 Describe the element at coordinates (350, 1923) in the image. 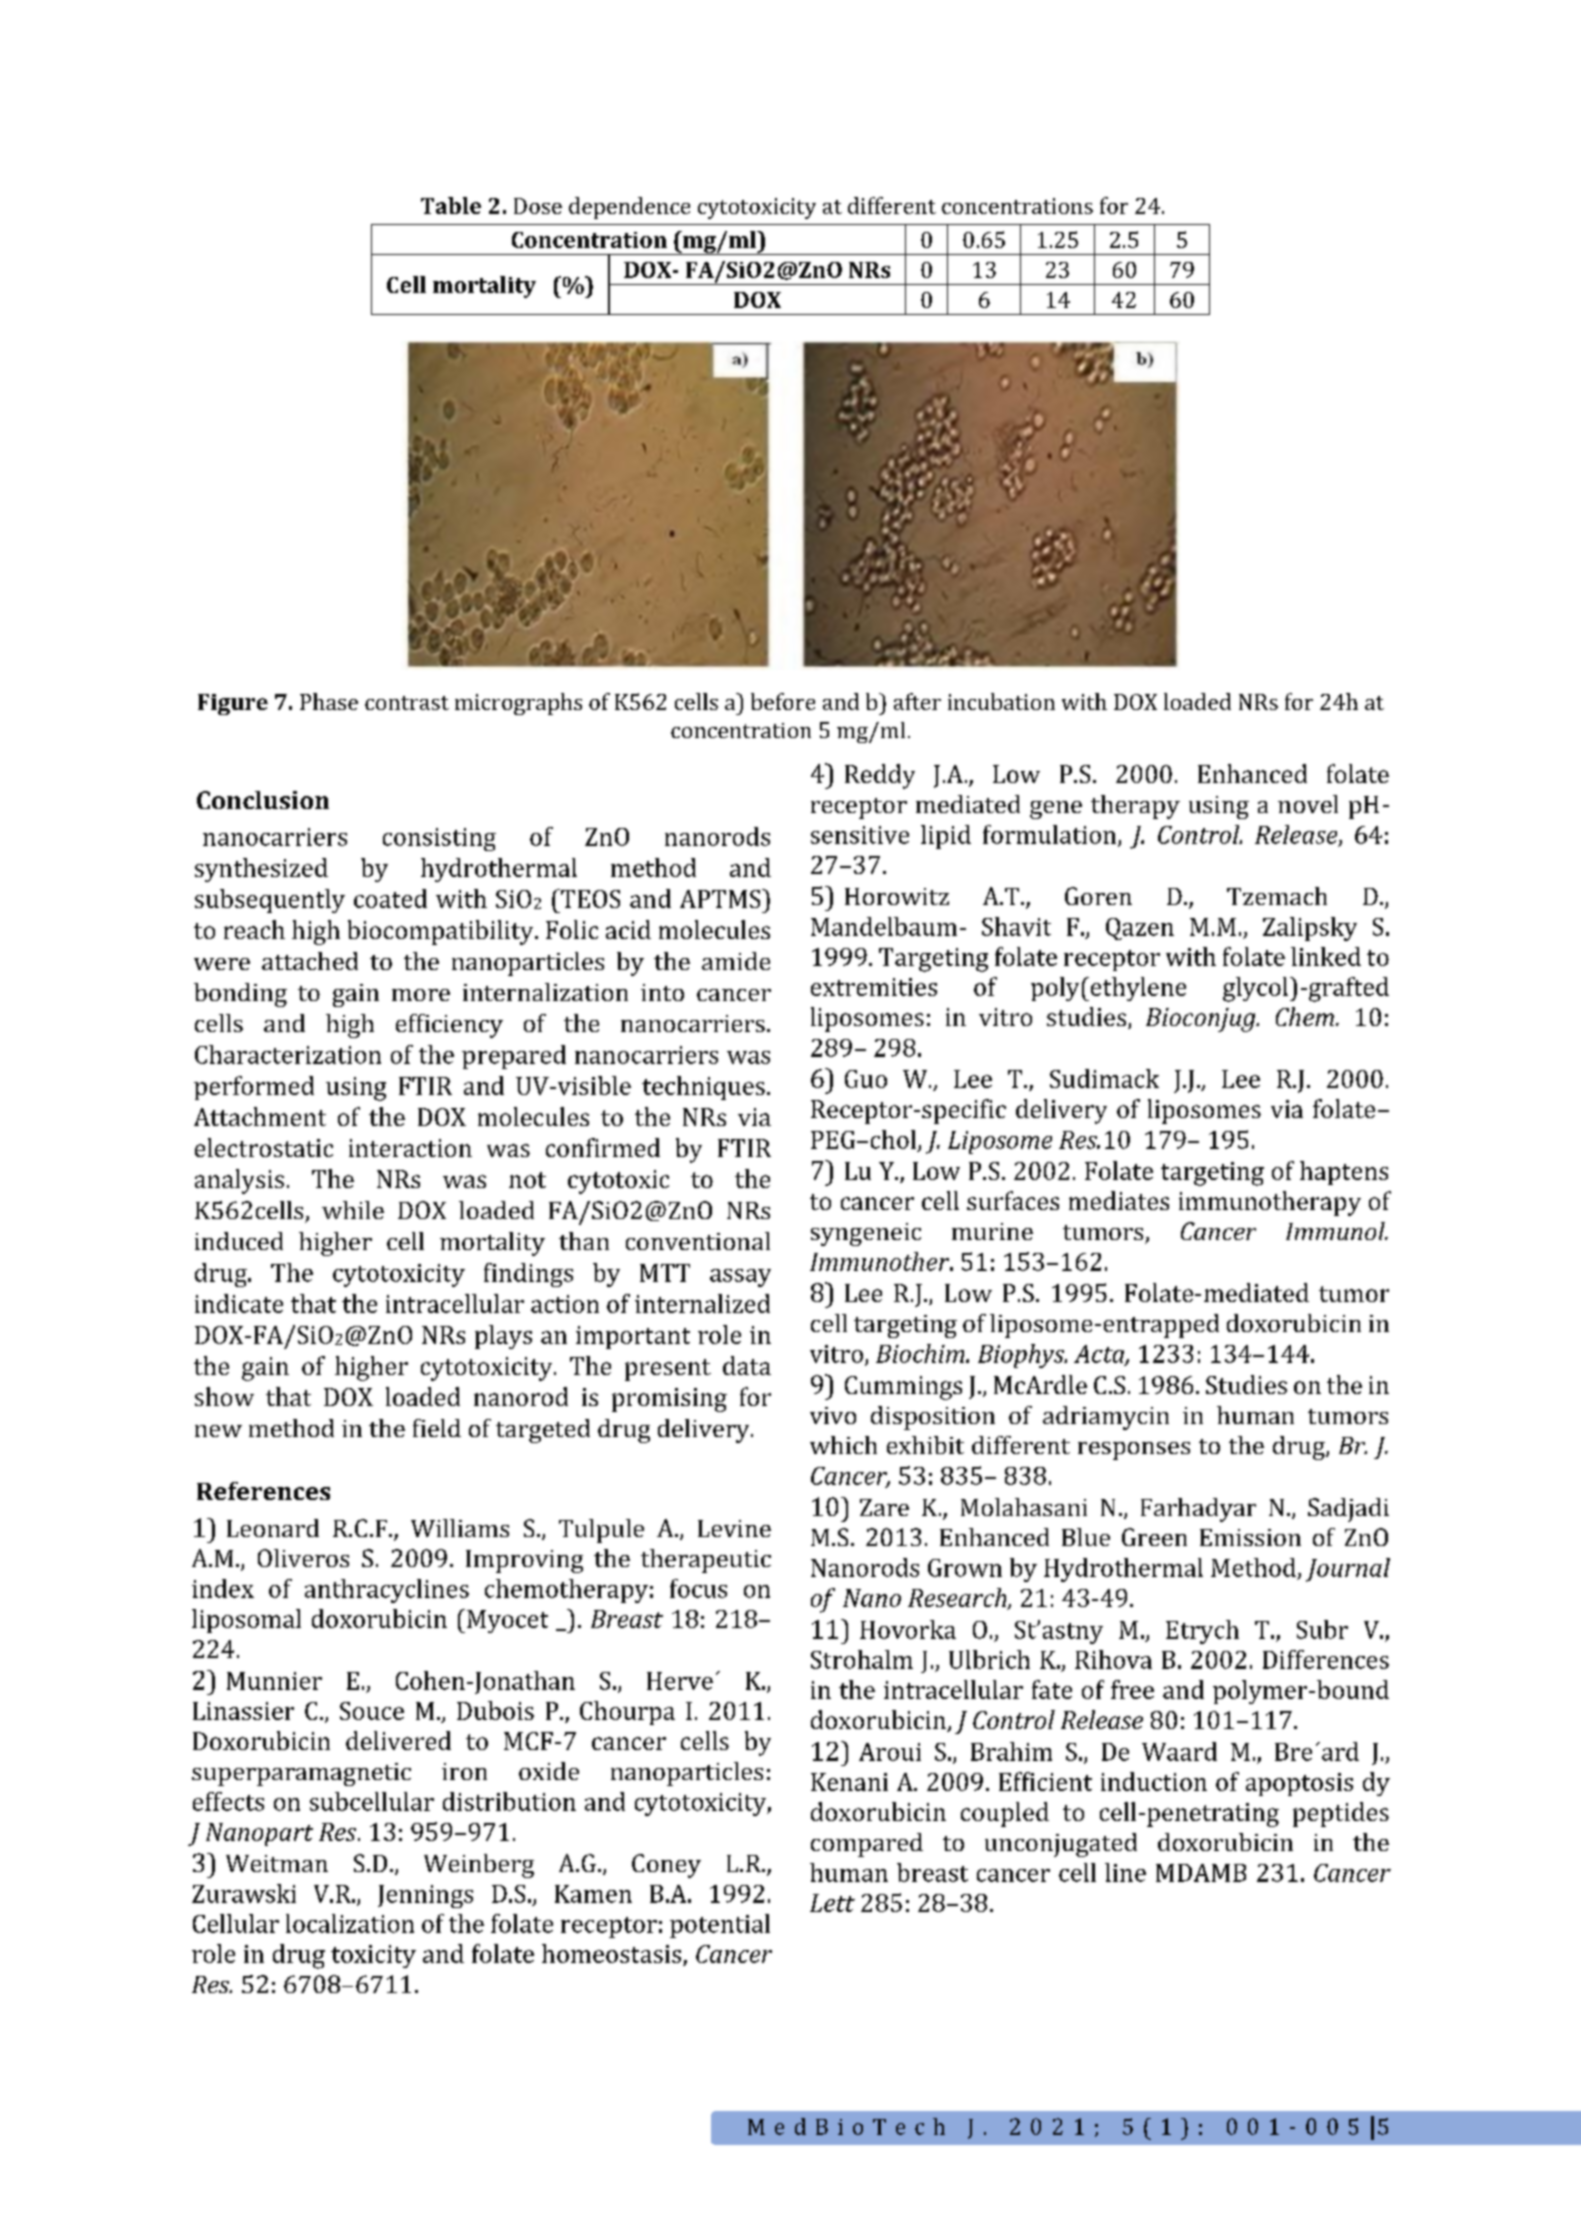

I see `localization` at that location.
